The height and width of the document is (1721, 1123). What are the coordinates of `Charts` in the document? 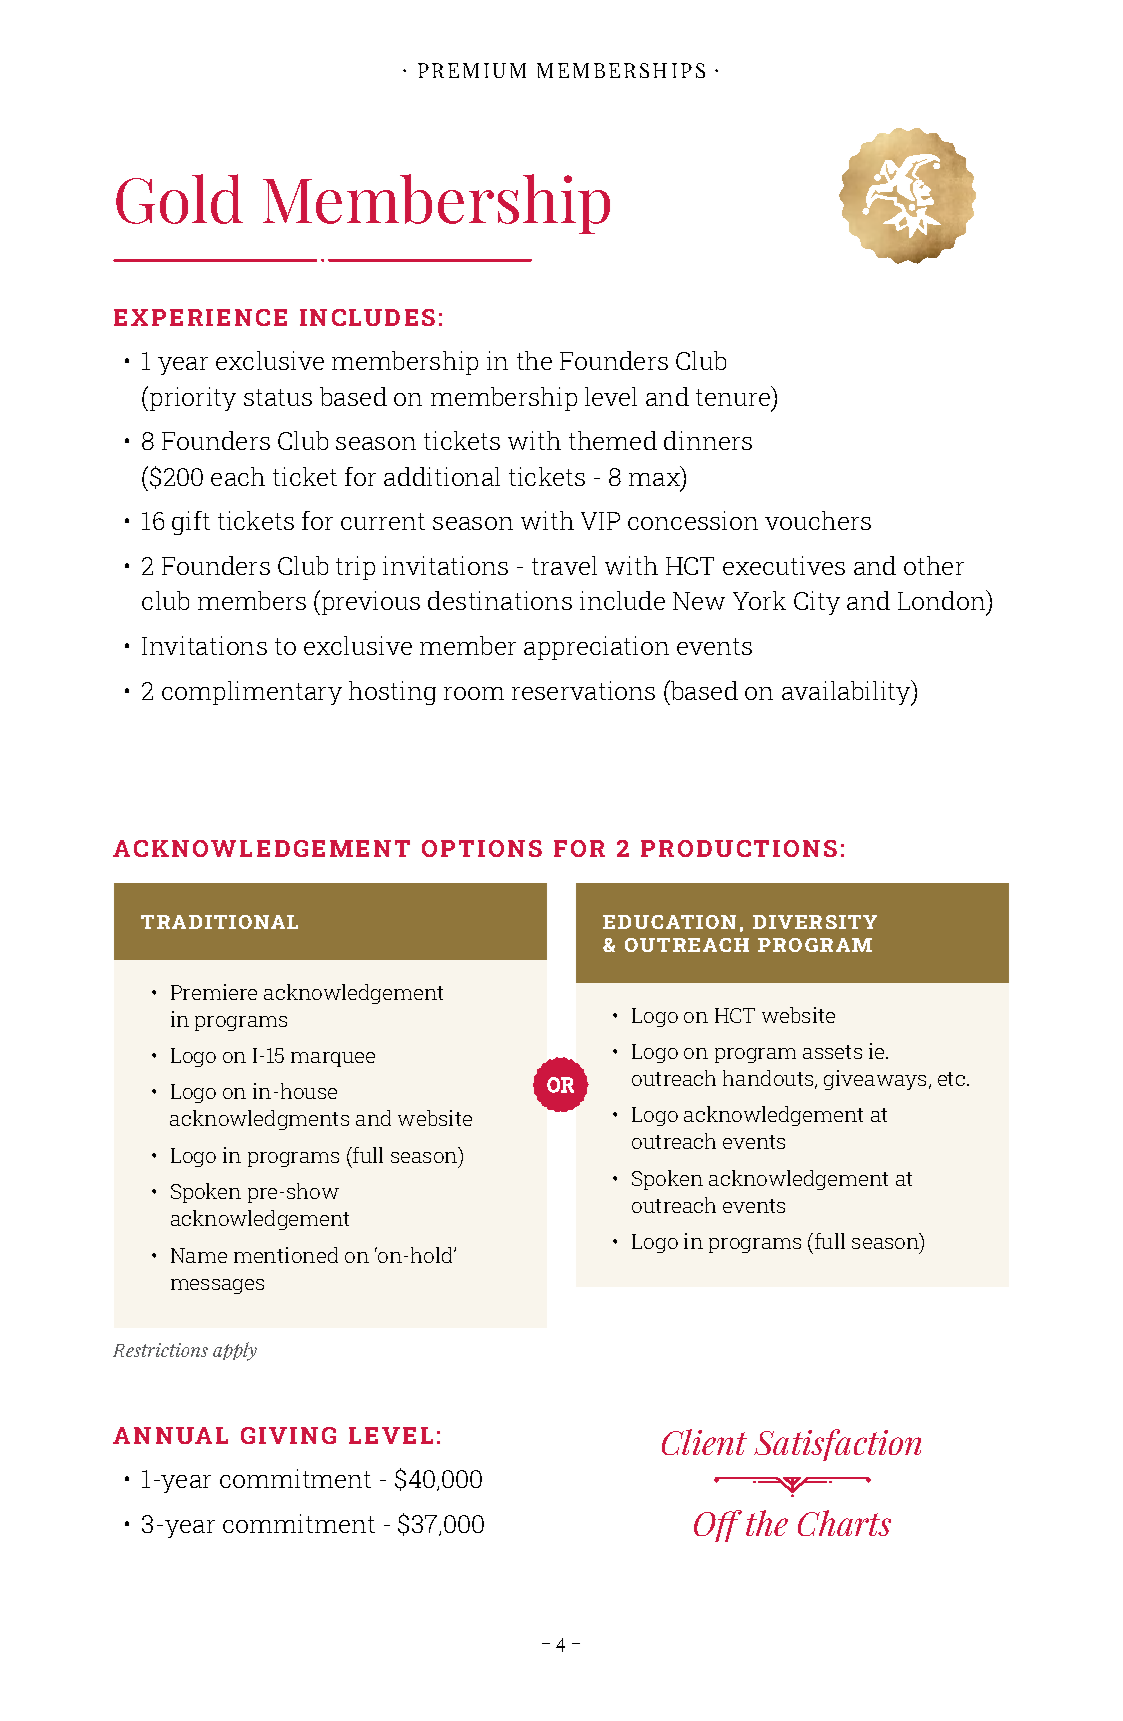 It's located at (844, 1523).
